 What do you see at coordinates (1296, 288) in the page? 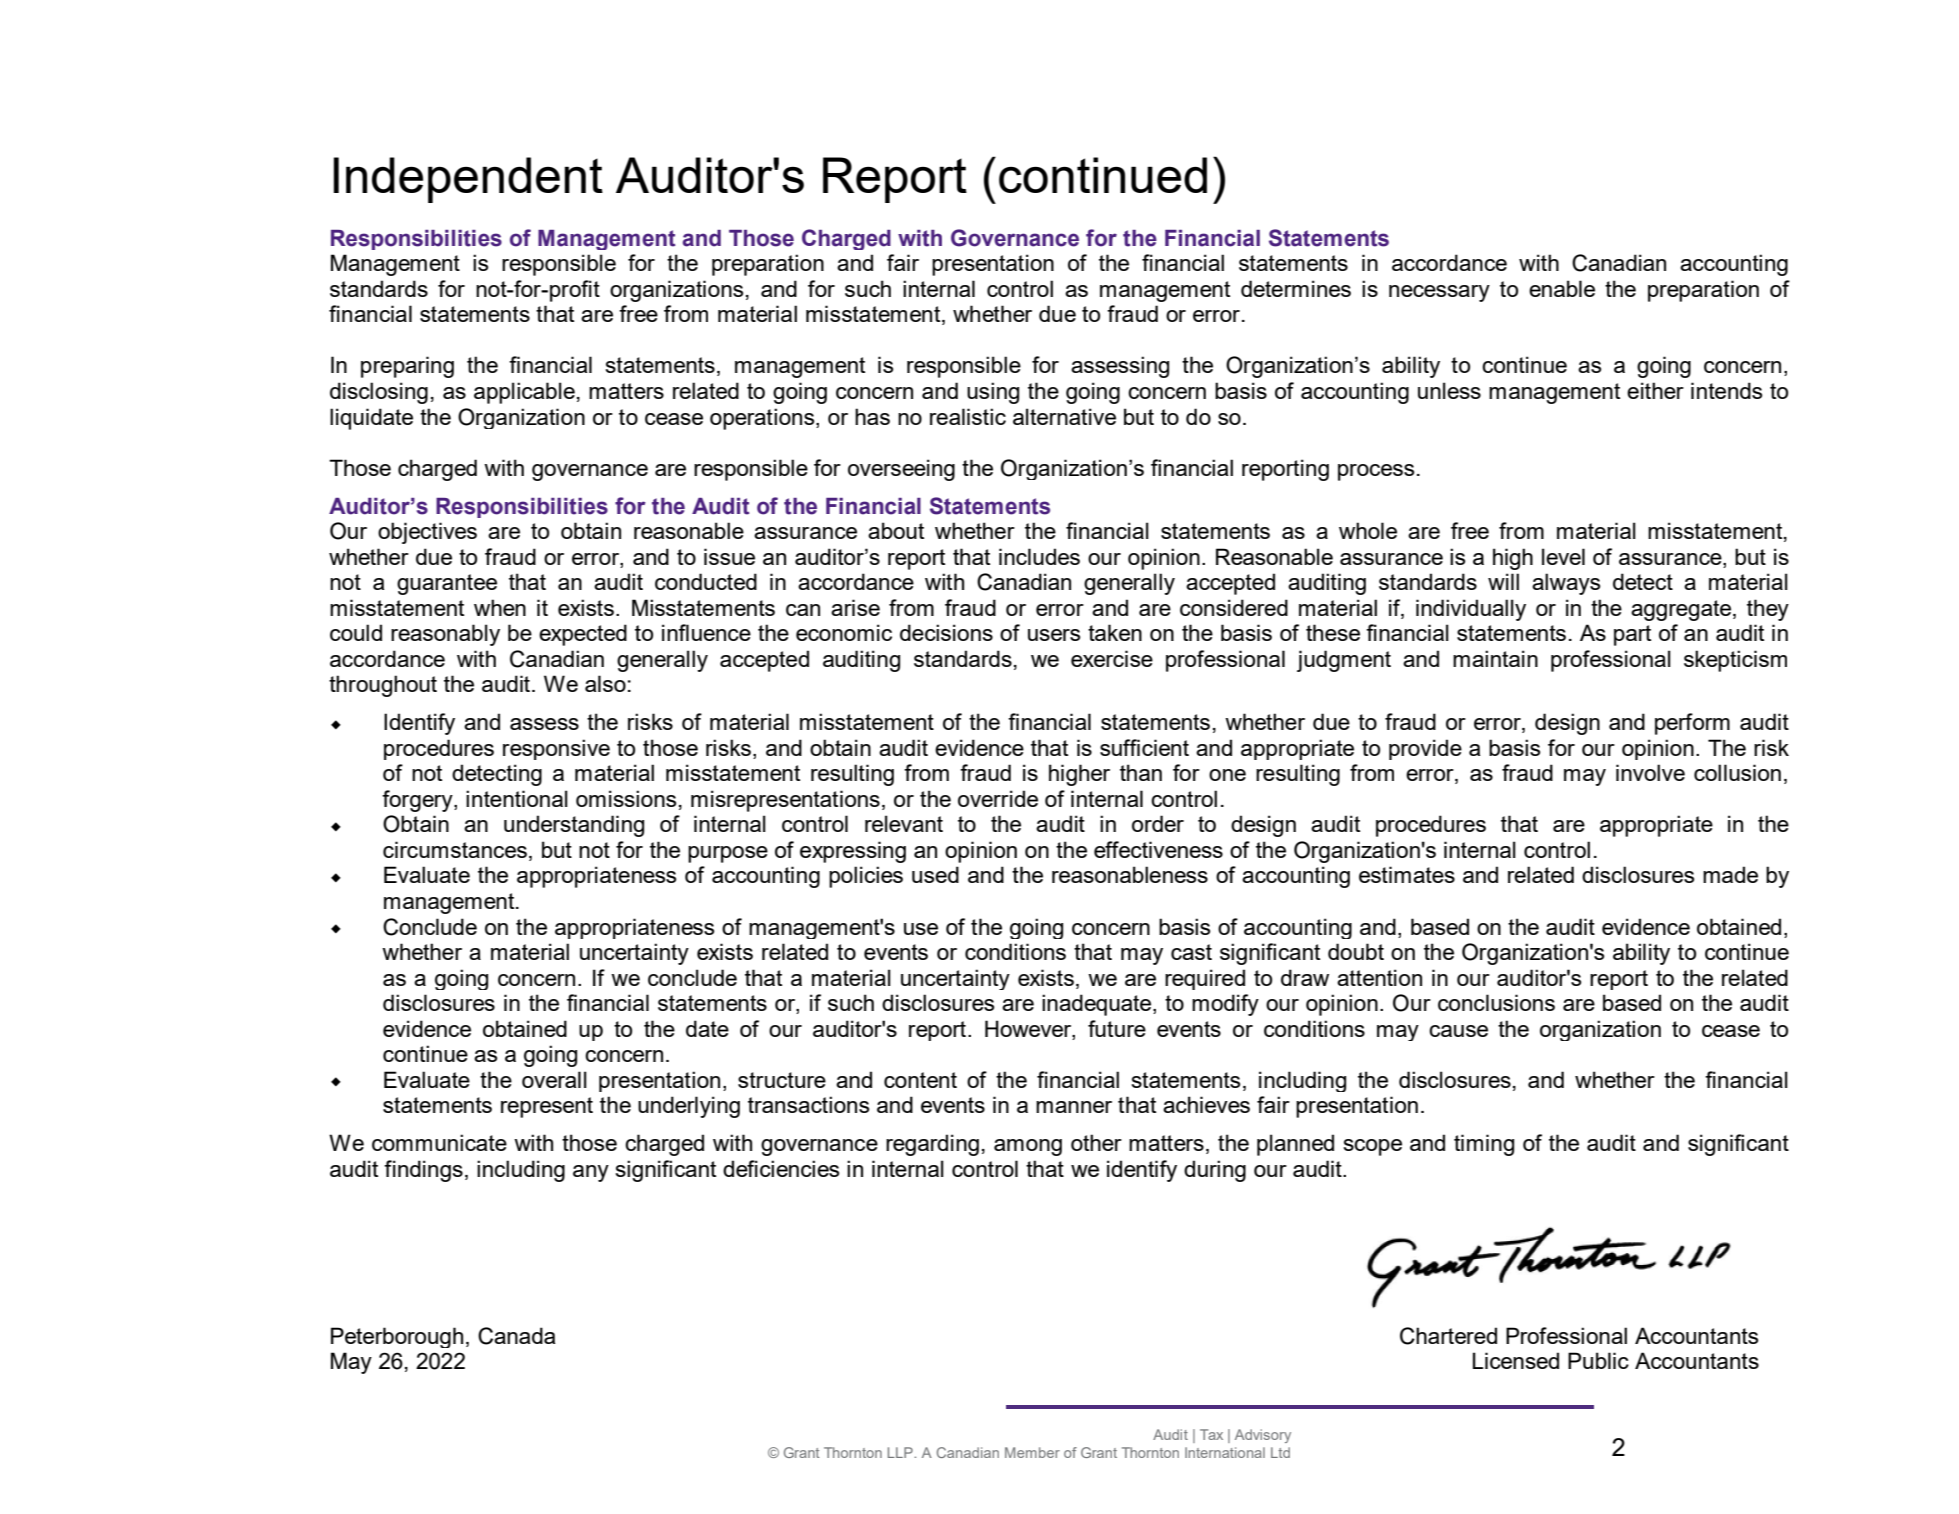
I see `determines` at bounding box center [1296, 288].
